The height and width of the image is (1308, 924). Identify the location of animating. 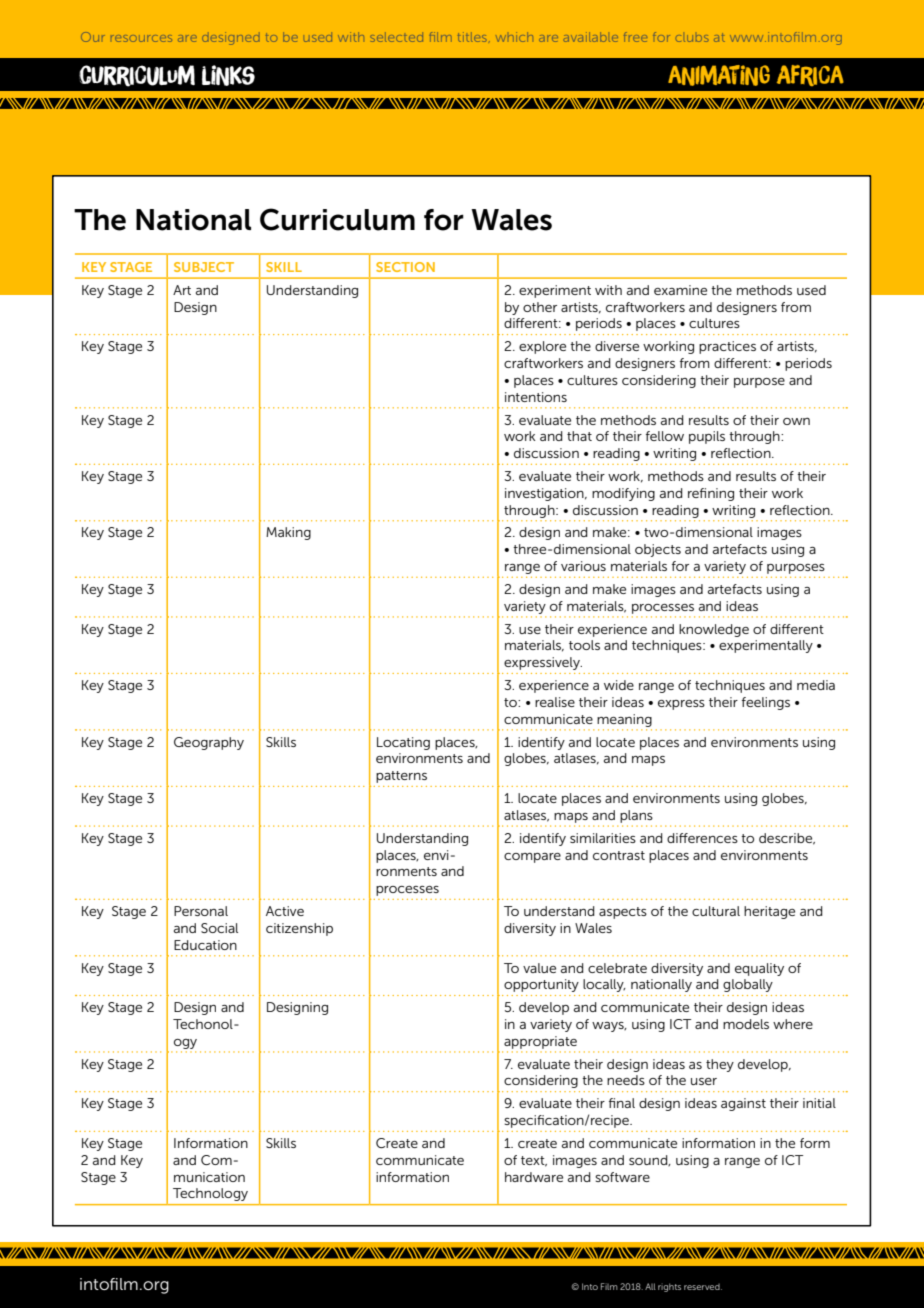
(719, 75).
